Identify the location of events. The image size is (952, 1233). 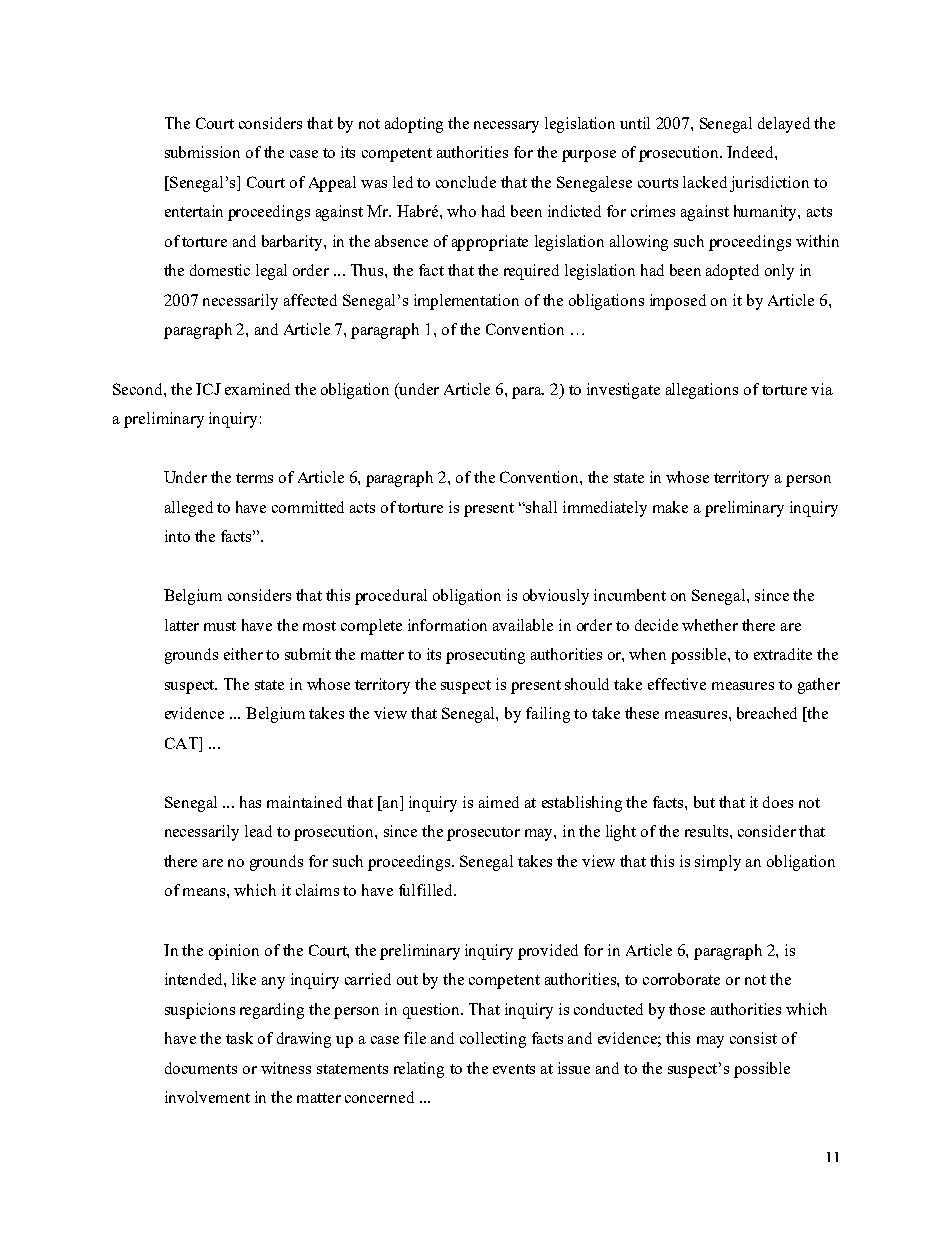
(514, 1069).
